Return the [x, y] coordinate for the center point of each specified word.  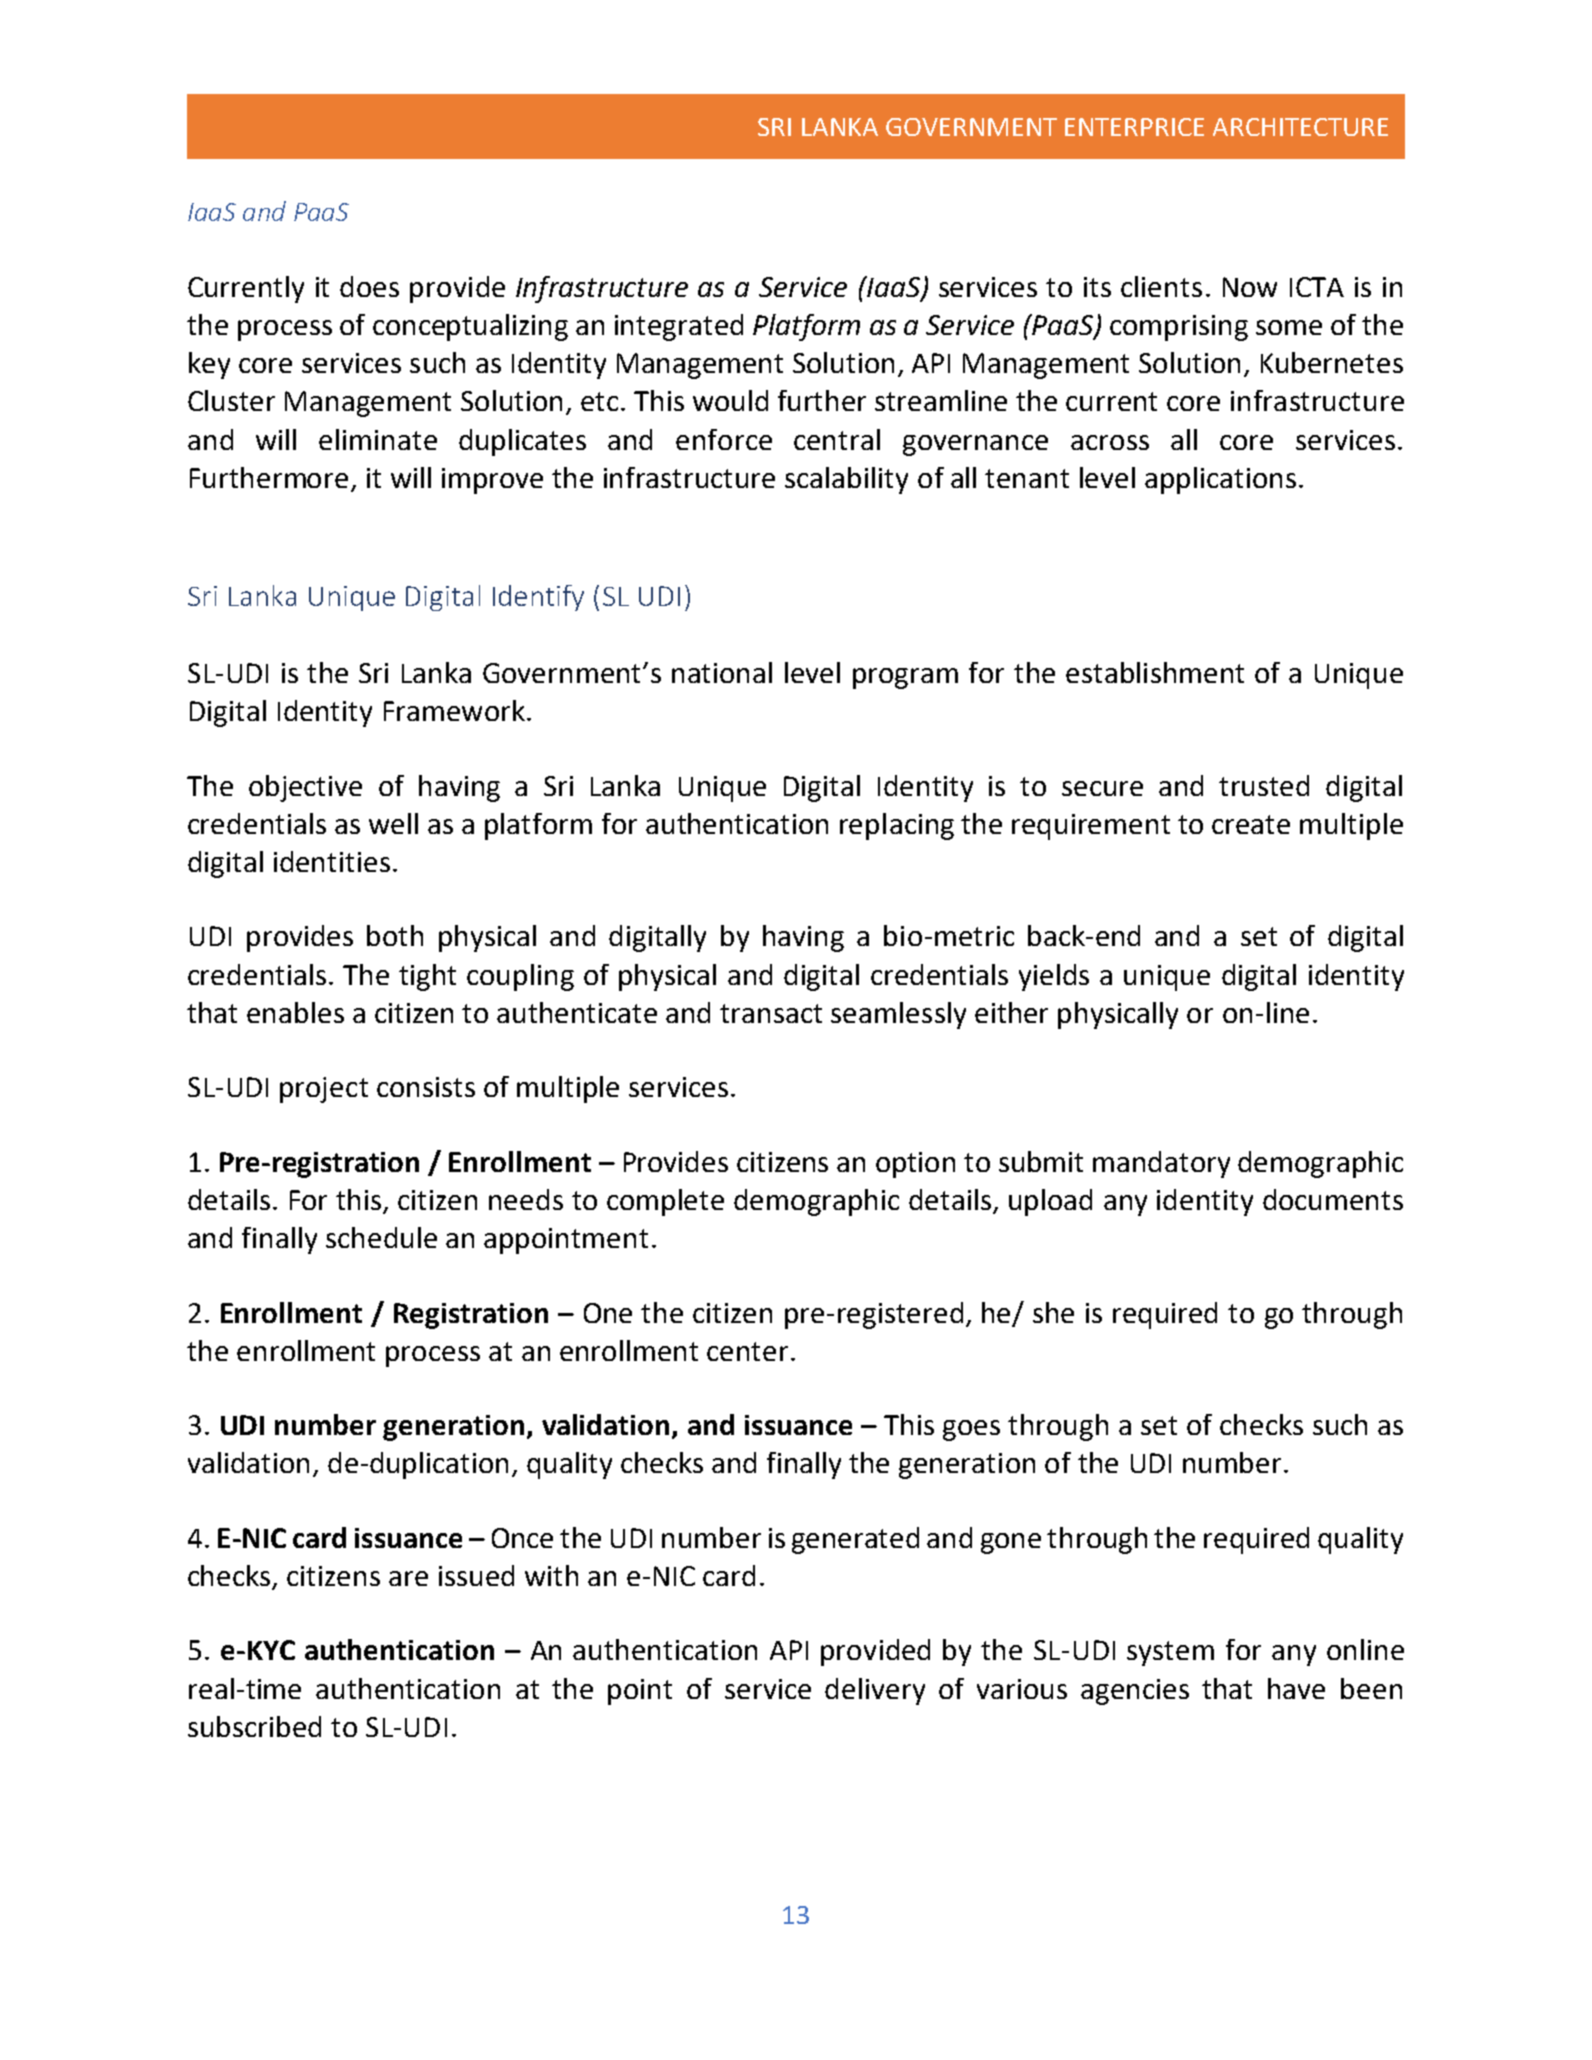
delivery [875, 1691]
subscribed [254, 1726]
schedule [381, 1237]
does [369, 286]
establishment [1155, 672]
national [722, 672]
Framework [454, 710]
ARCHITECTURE [1300, 127]
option [915, 1165]
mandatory [1161, 1164]
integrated [679, 327]
